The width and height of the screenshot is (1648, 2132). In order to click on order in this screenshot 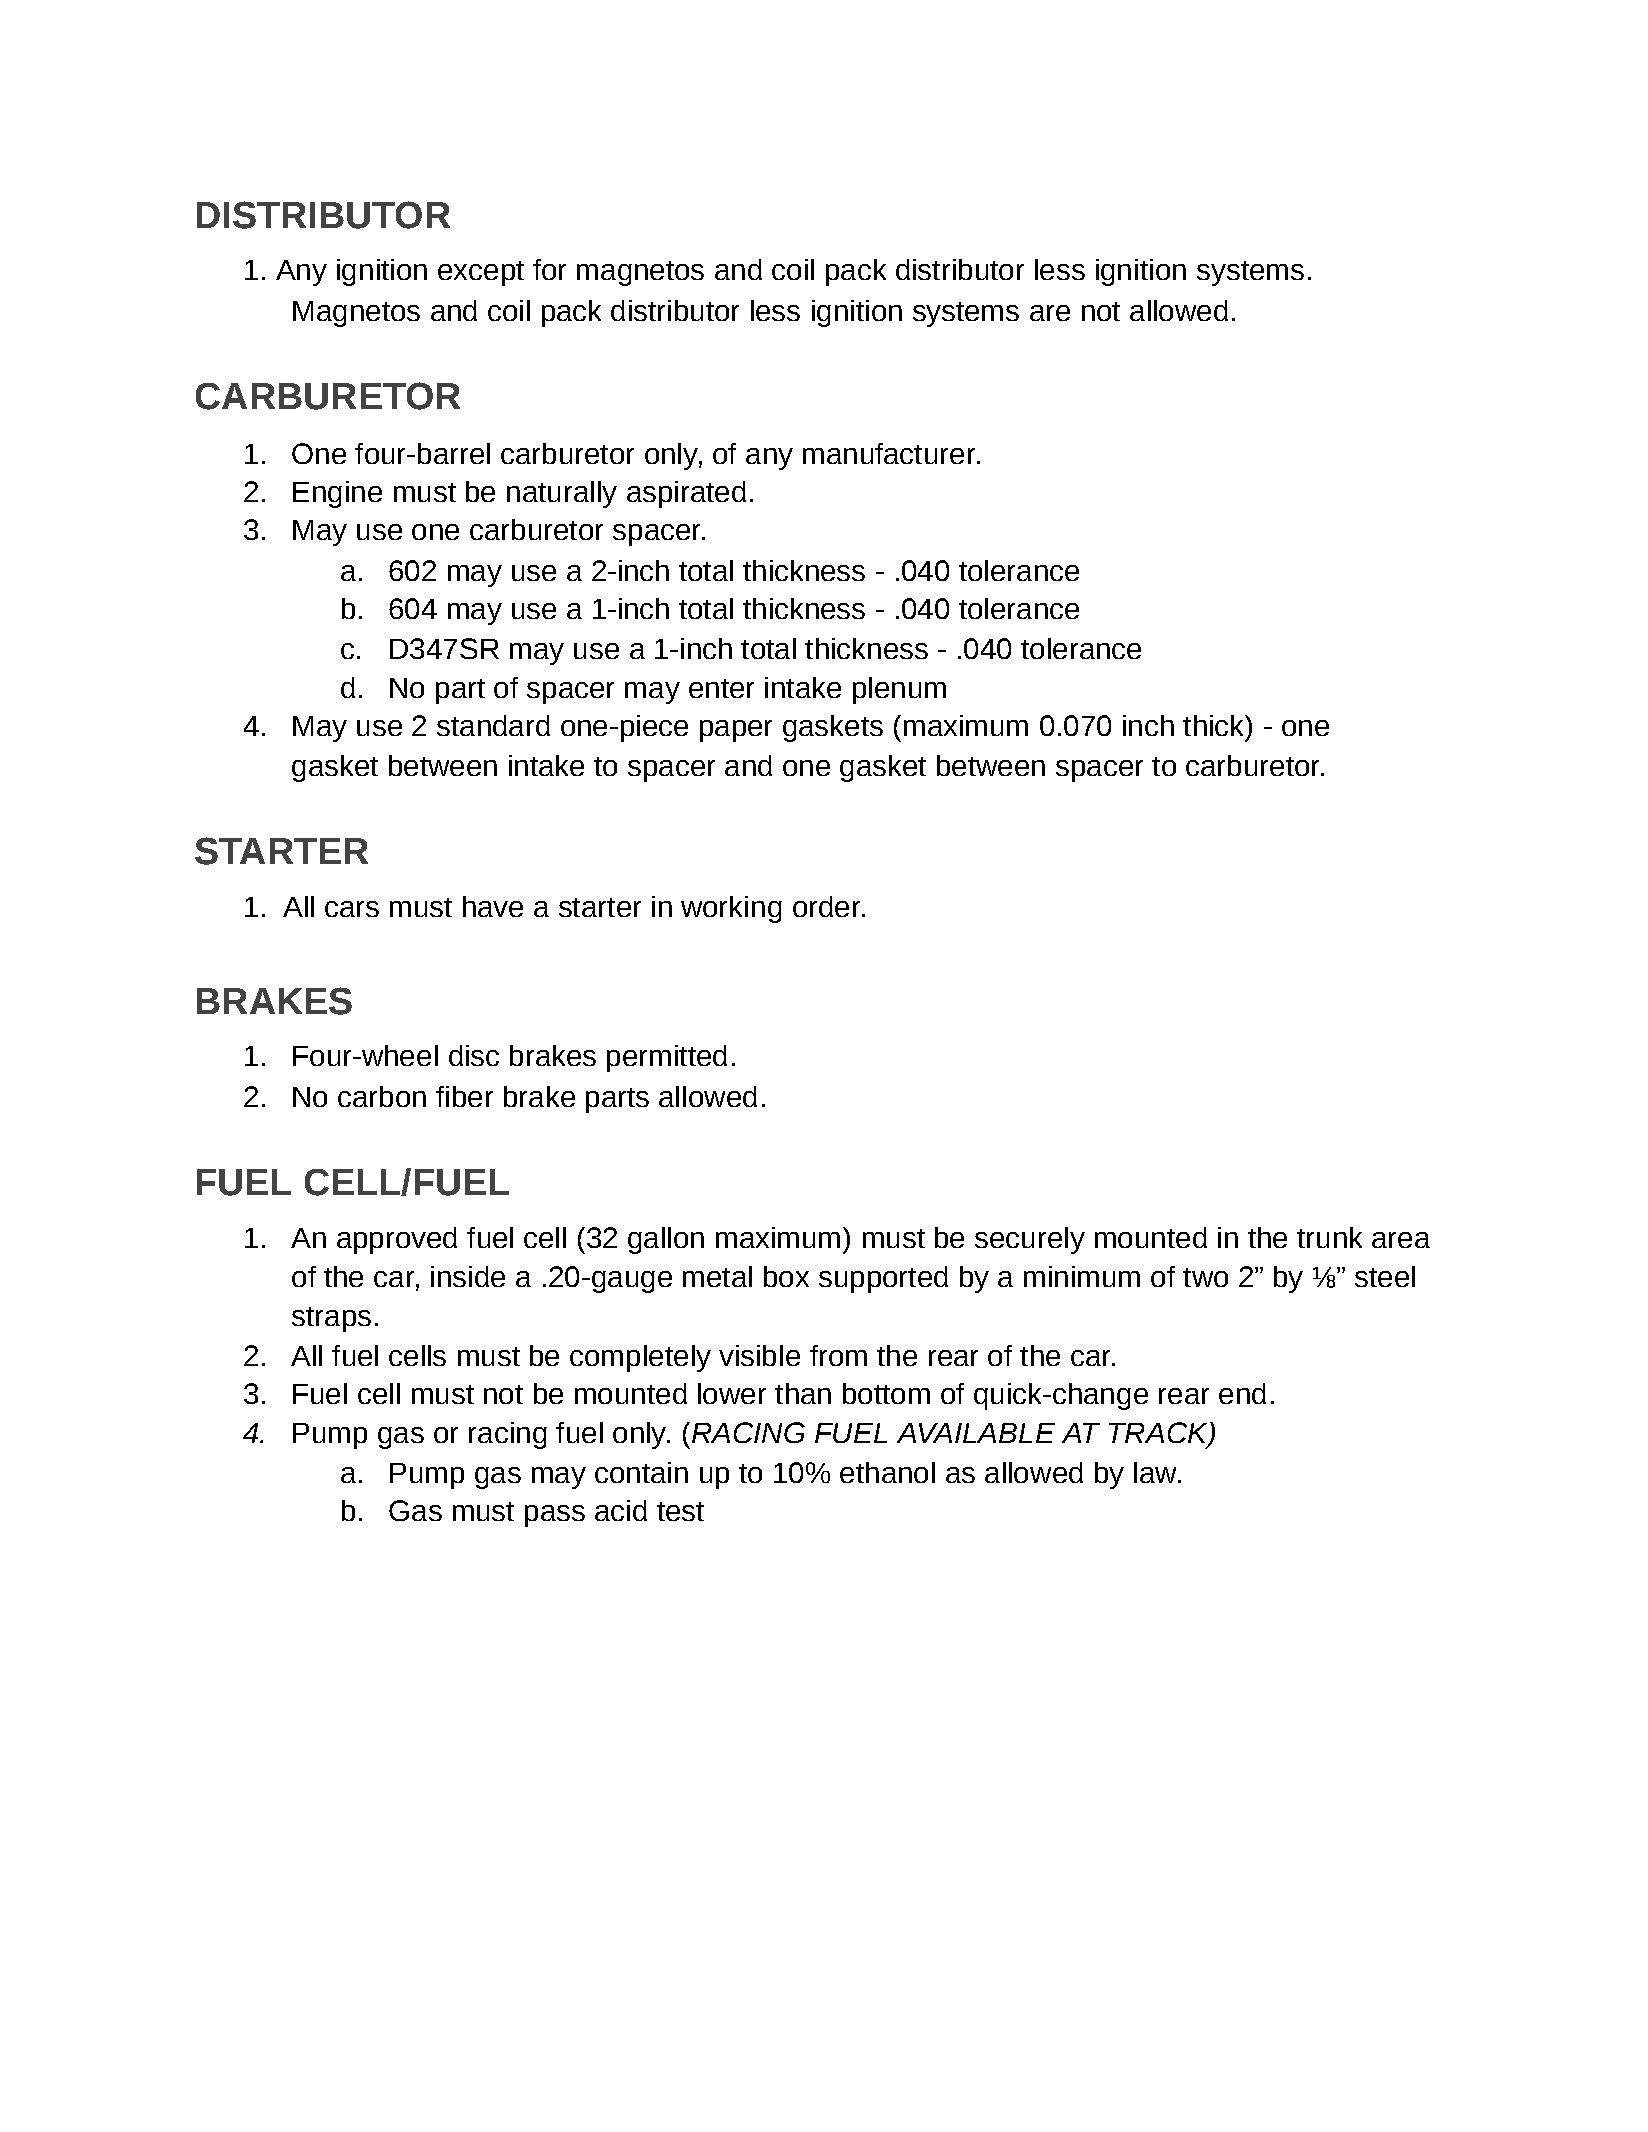, I will do `click(828, 906)`.
